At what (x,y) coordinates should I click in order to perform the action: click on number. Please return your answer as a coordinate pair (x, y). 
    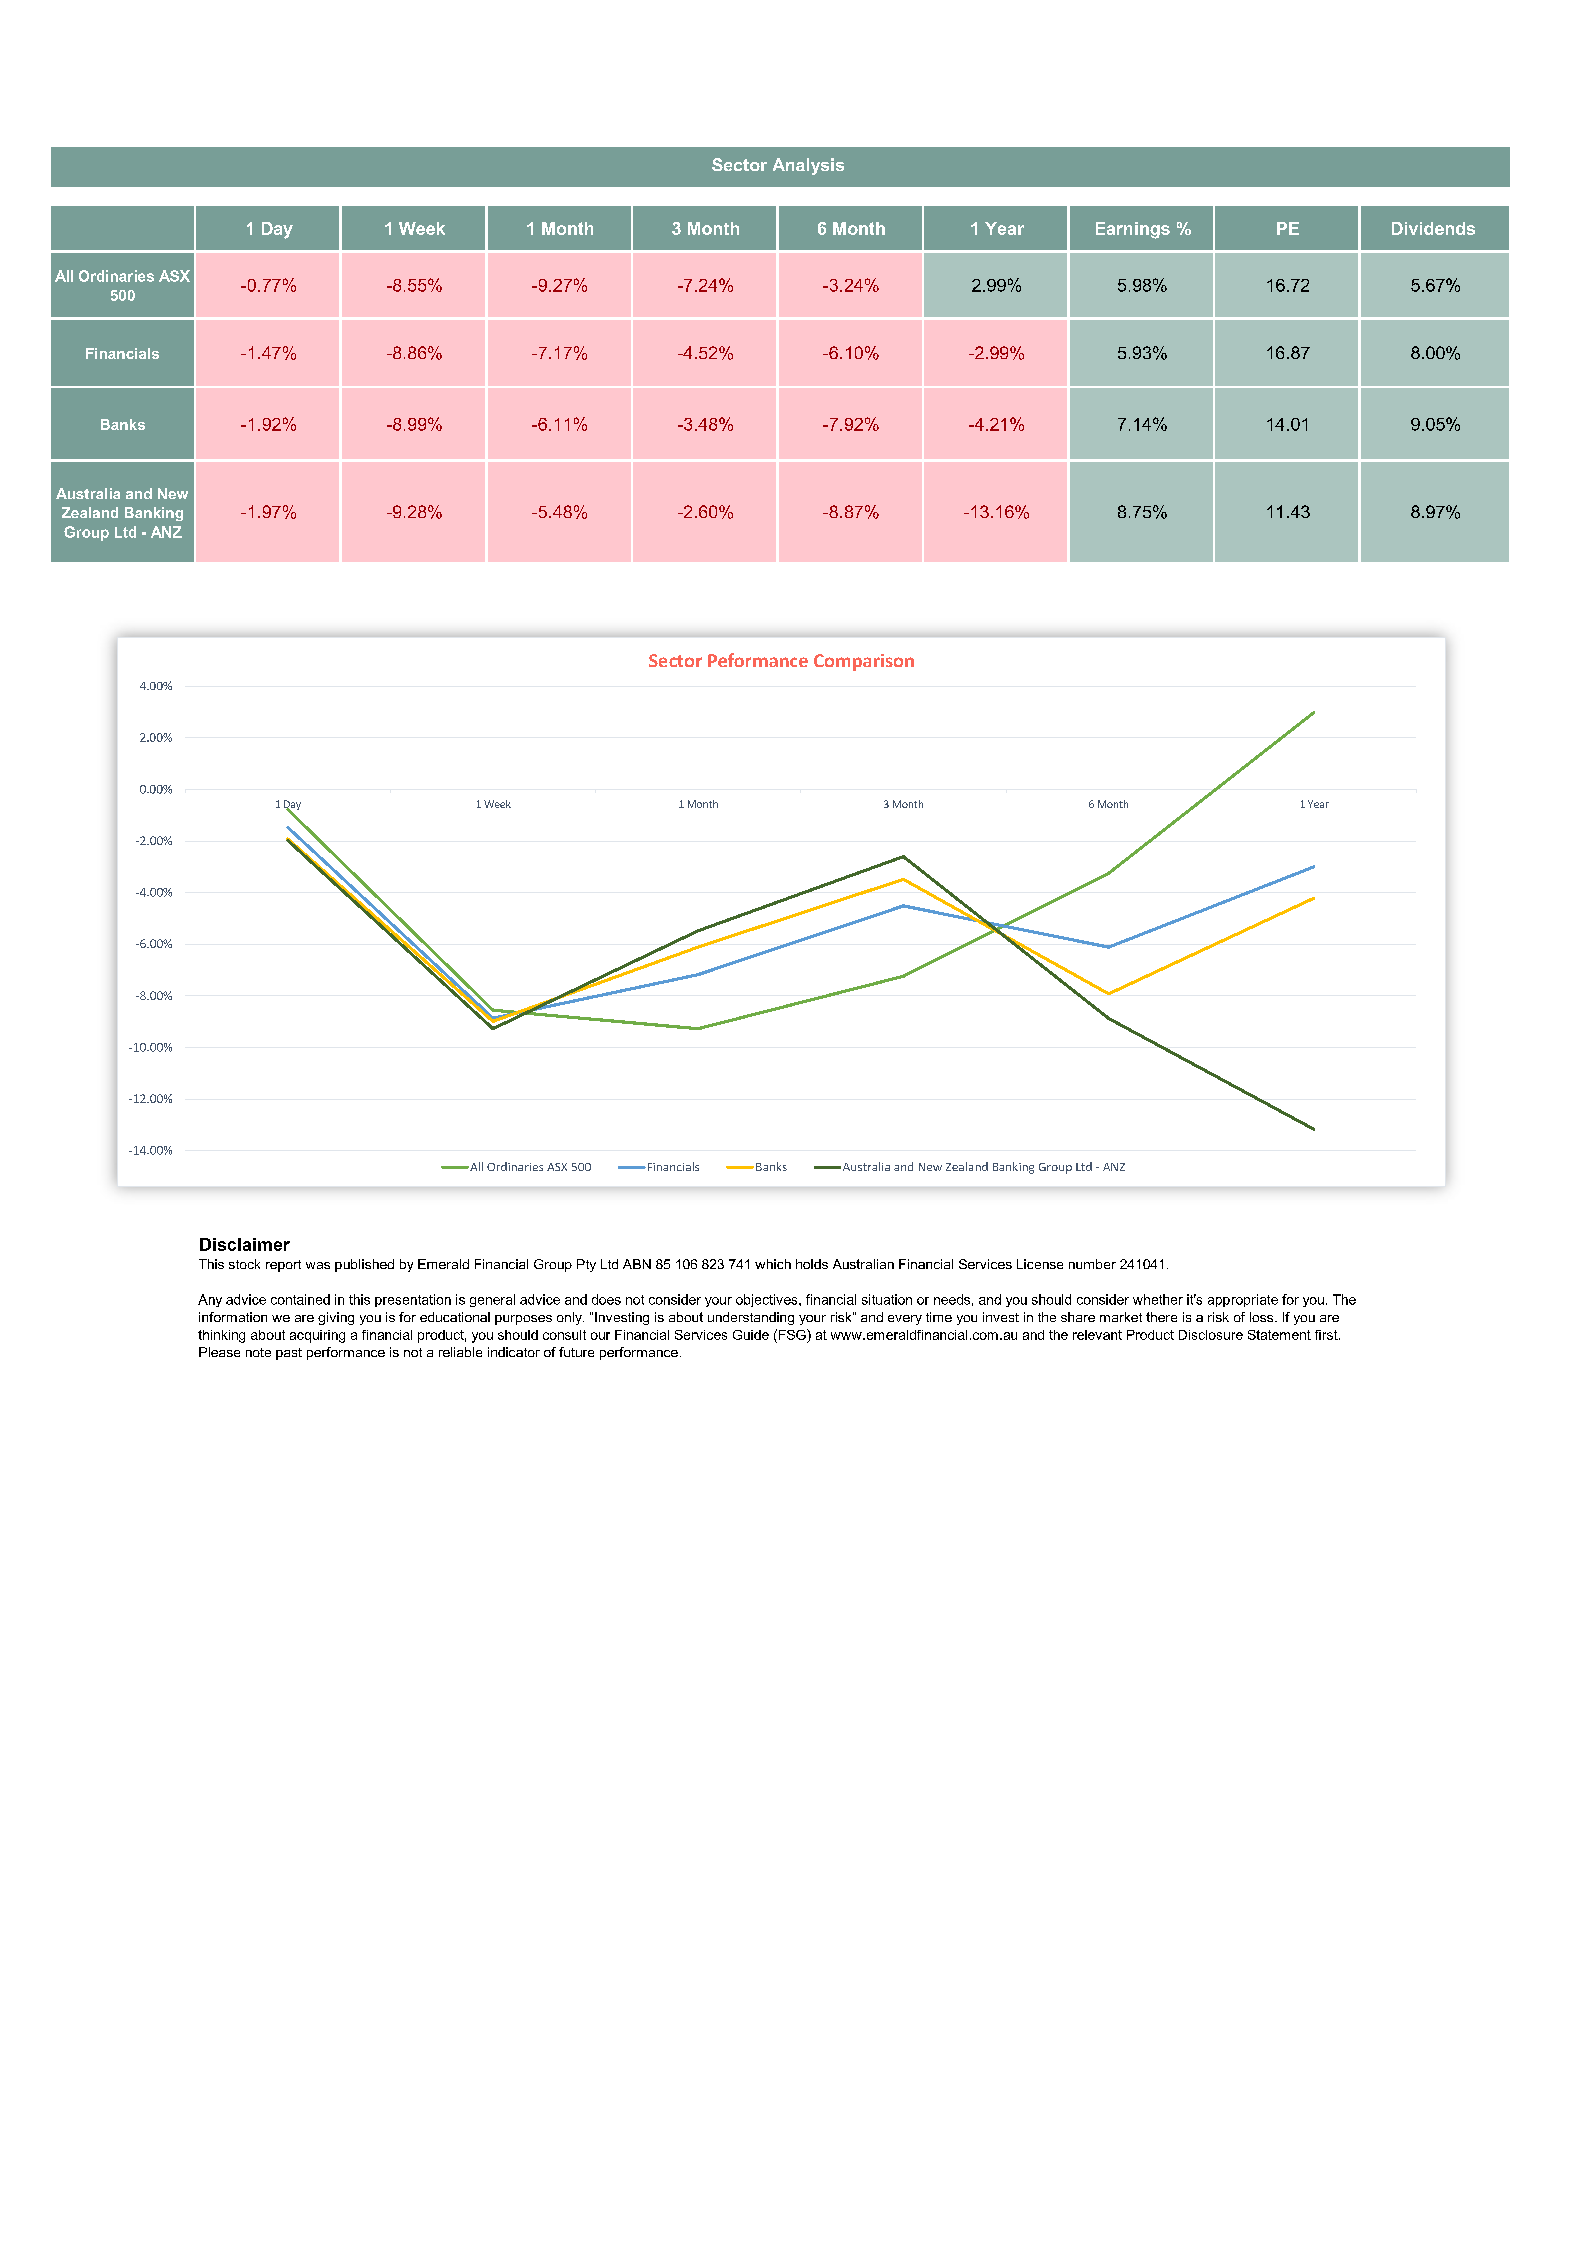
    Looking at the image, I should click on (1092, 1264).
